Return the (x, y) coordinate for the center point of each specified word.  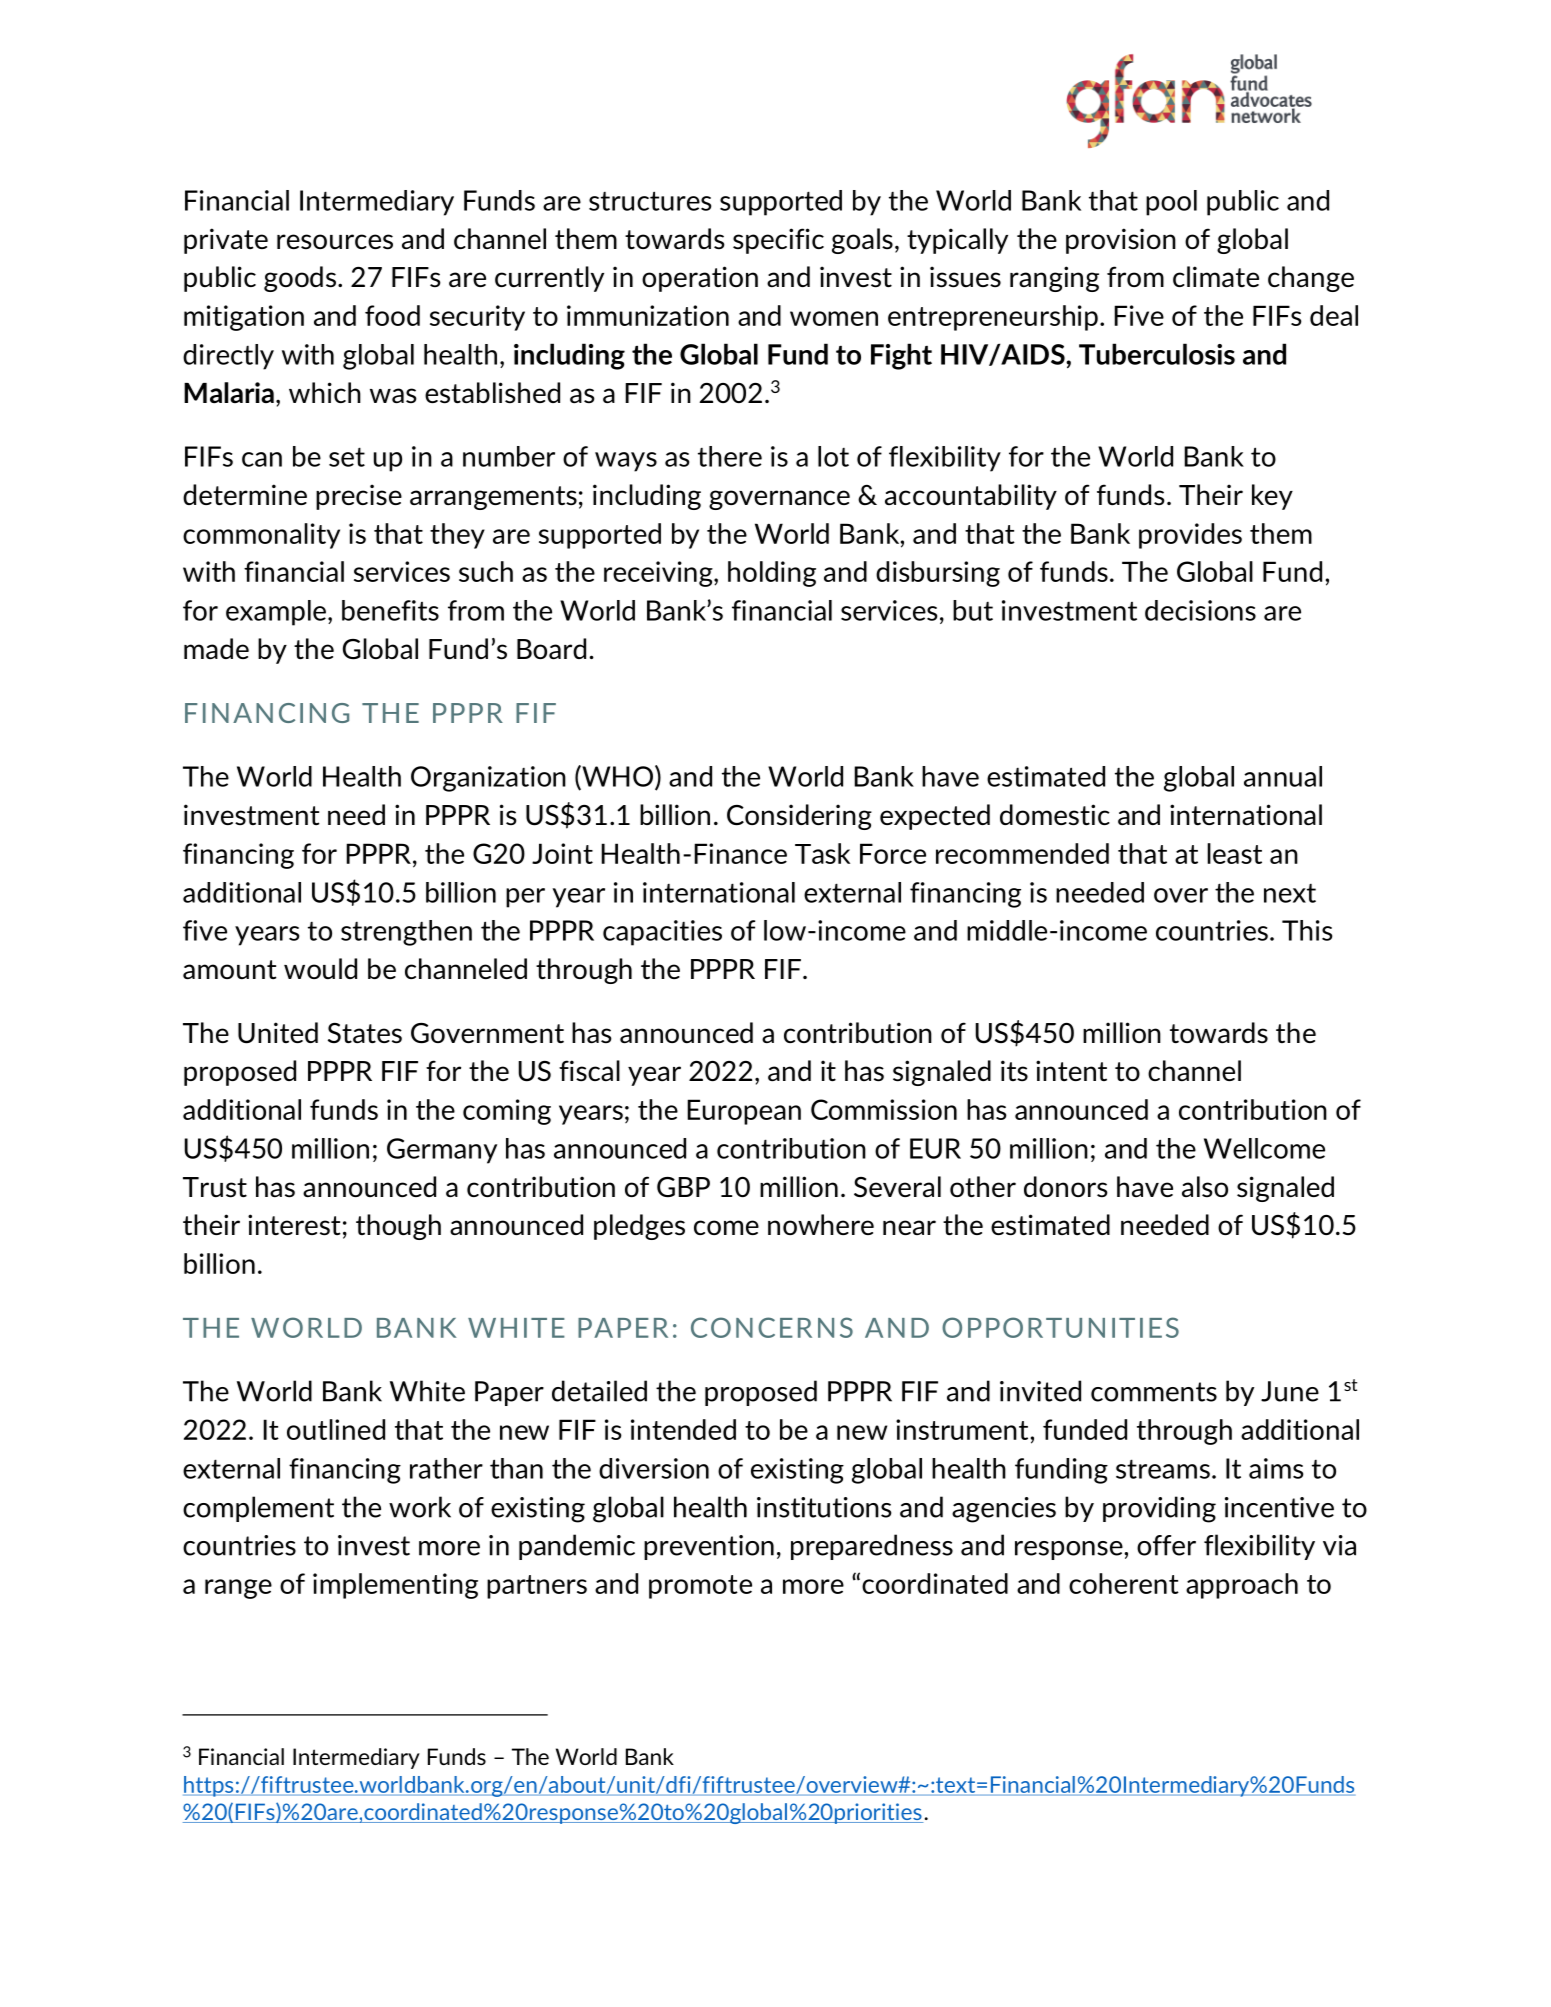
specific (778, 241)
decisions (1200, 610)
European (744, 1112)
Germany (442, 1151)
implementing (395, 1586)
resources (335, 242)
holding (772, 574)
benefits (390, 610)
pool (1171, 203)
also (1205, 1186)
